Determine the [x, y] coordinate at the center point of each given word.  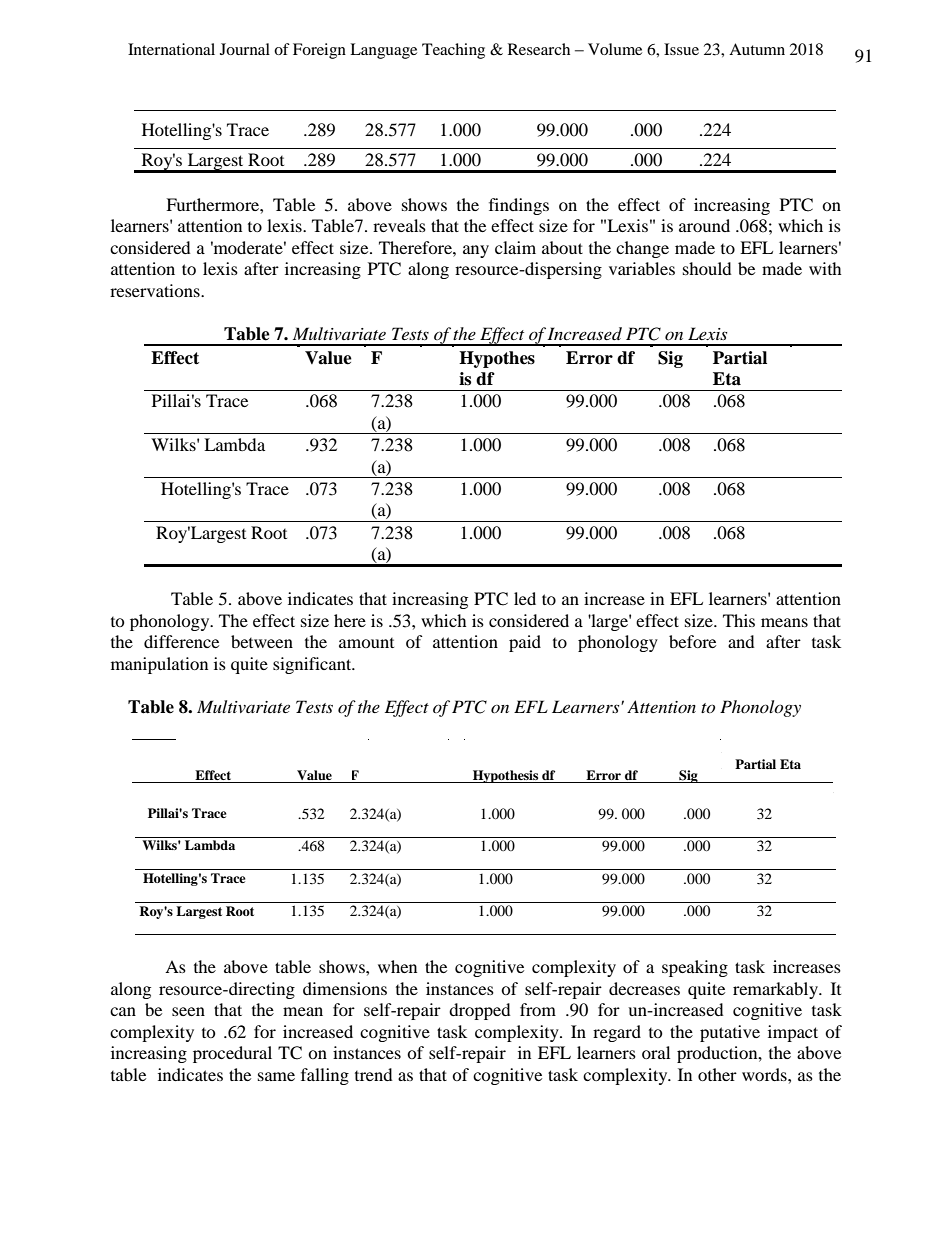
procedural [232, 1054]
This [739, 620]
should [707, 268]
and [741, 641]
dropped [480, 1011]
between [262, 641]
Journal [245, 49]
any [476, 251]
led [525, 598]
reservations [156, 290]
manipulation [159, 665]
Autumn [757, 49]
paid [525, 643]
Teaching [453, 51]
